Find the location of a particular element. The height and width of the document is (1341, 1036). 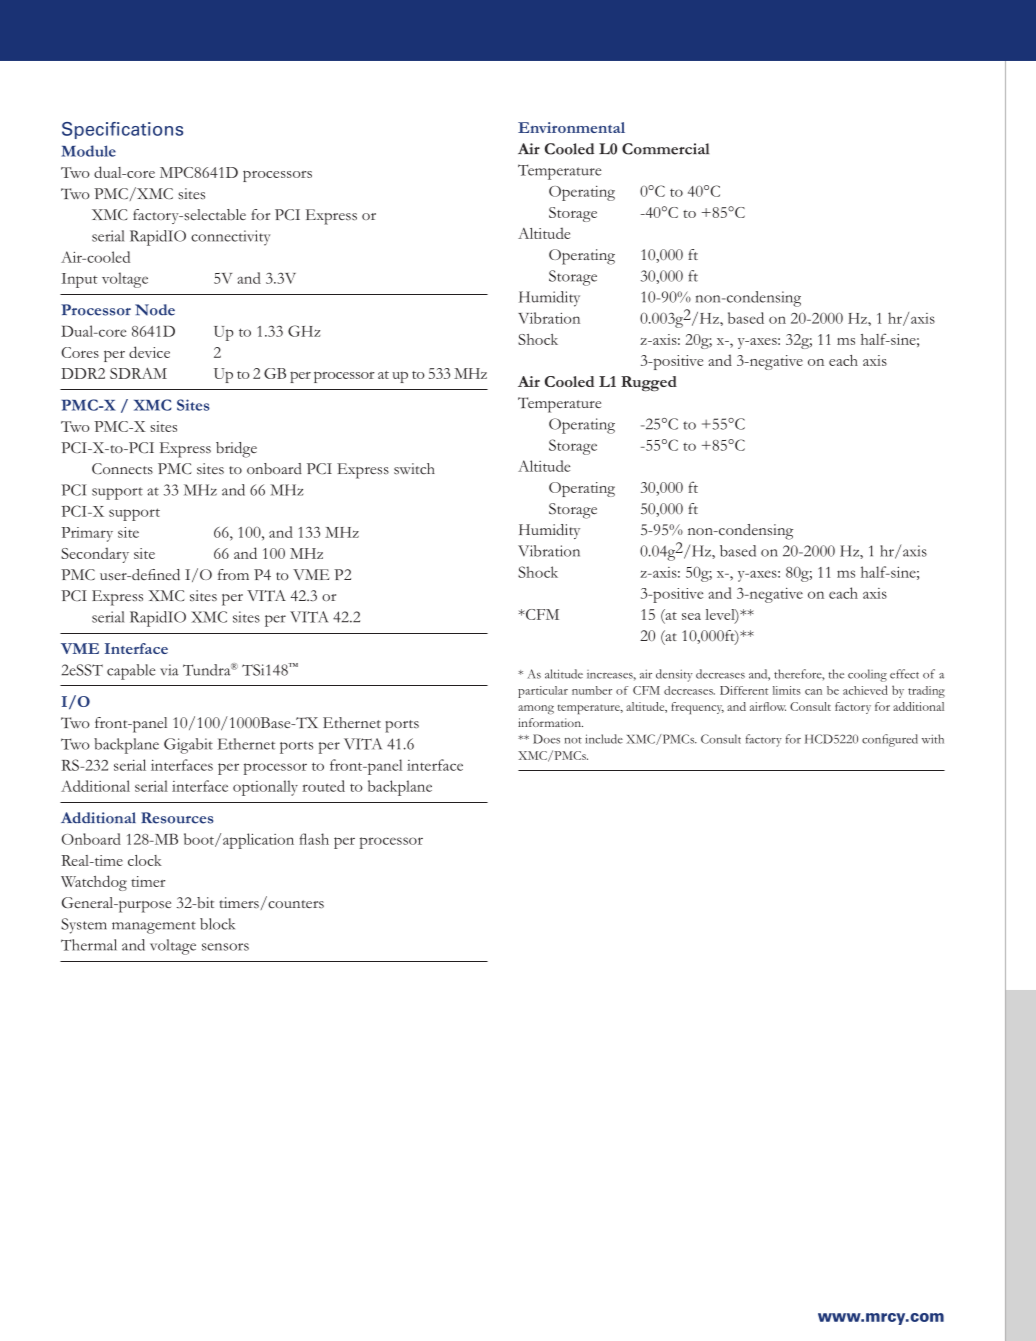

configured is located at coordinates (890, 740).
